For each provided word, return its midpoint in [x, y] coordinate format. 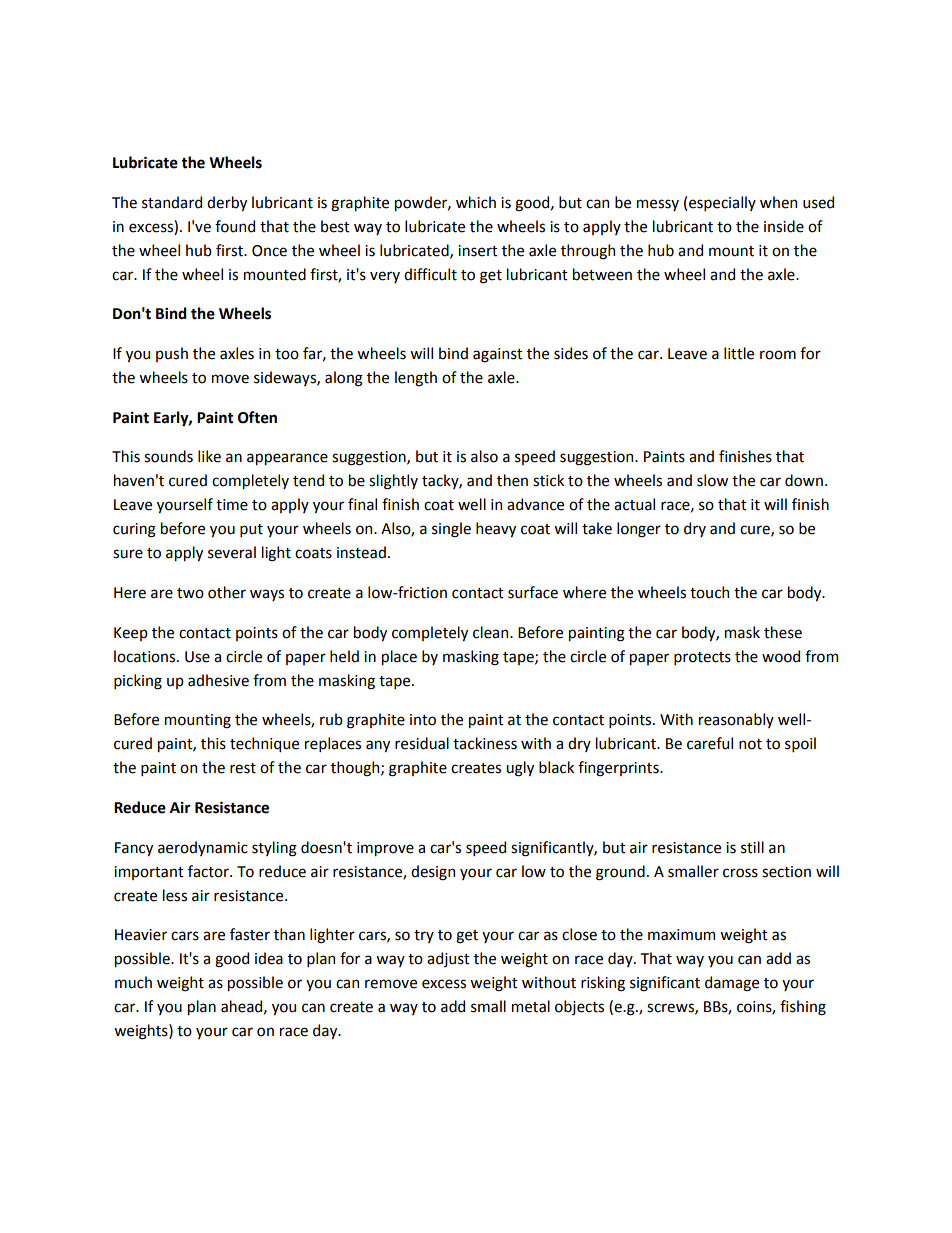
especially [722, 203]
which [476, 202]
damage [732, 984]
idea [269, 958]
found [235, 226]
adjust [448, 959]
